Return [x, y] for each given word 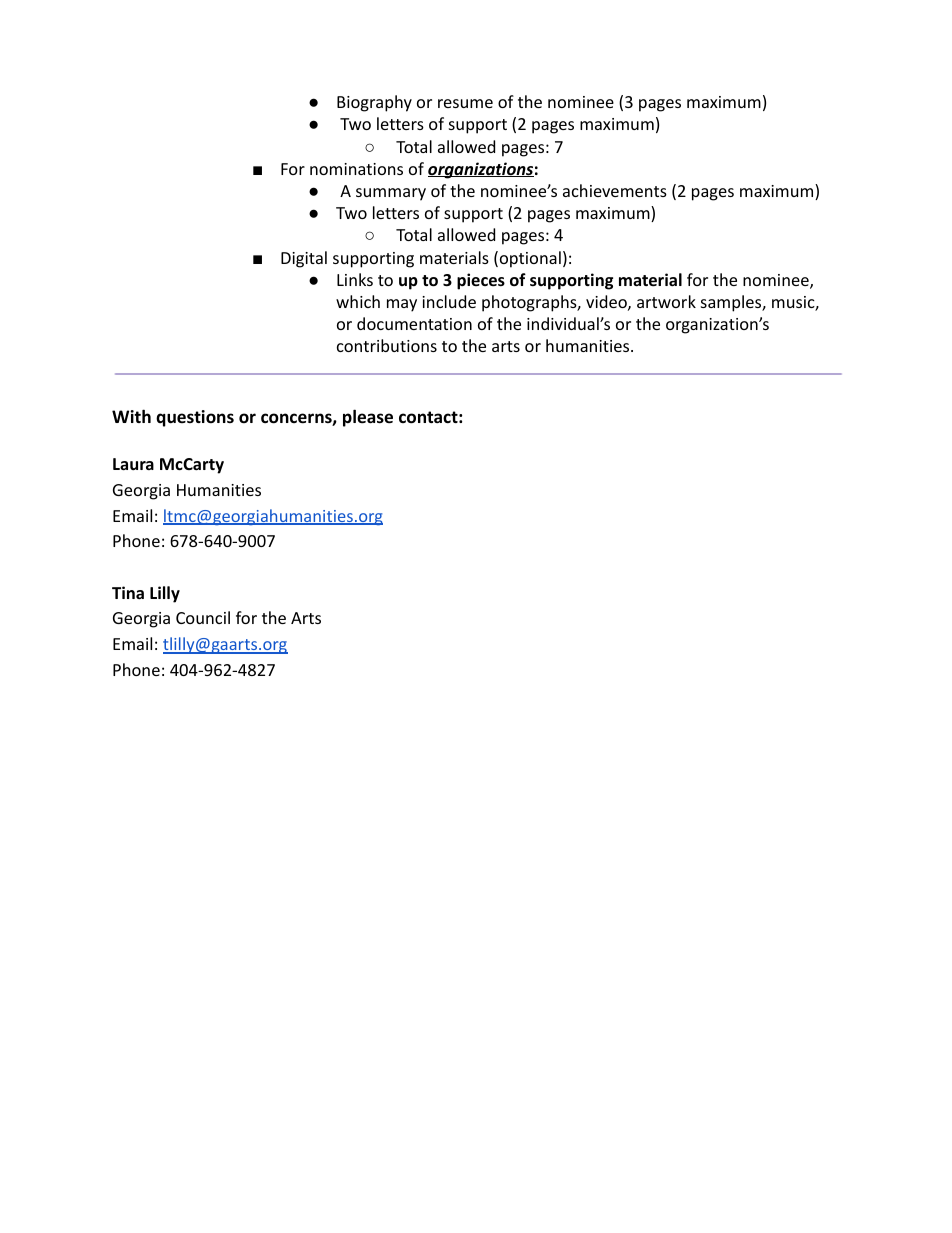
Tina [128, 592]
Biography [374, 103]
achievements [615, 190]
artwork [666, 301]
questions [195, 418]
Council [203, 617]
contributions [387, 345]
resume [465, 103]
